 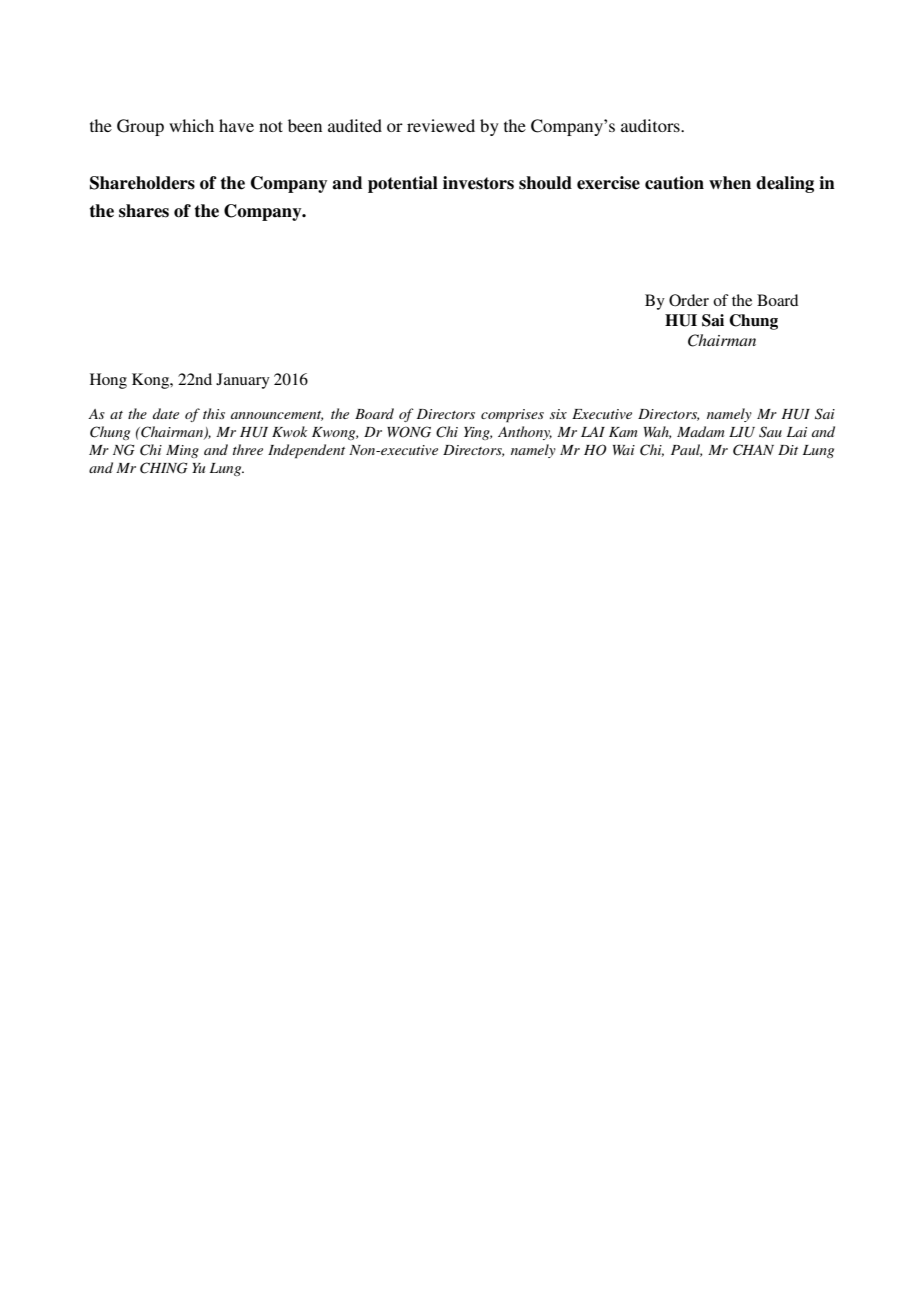 I want to click on six, so click(x=558, y=414).
